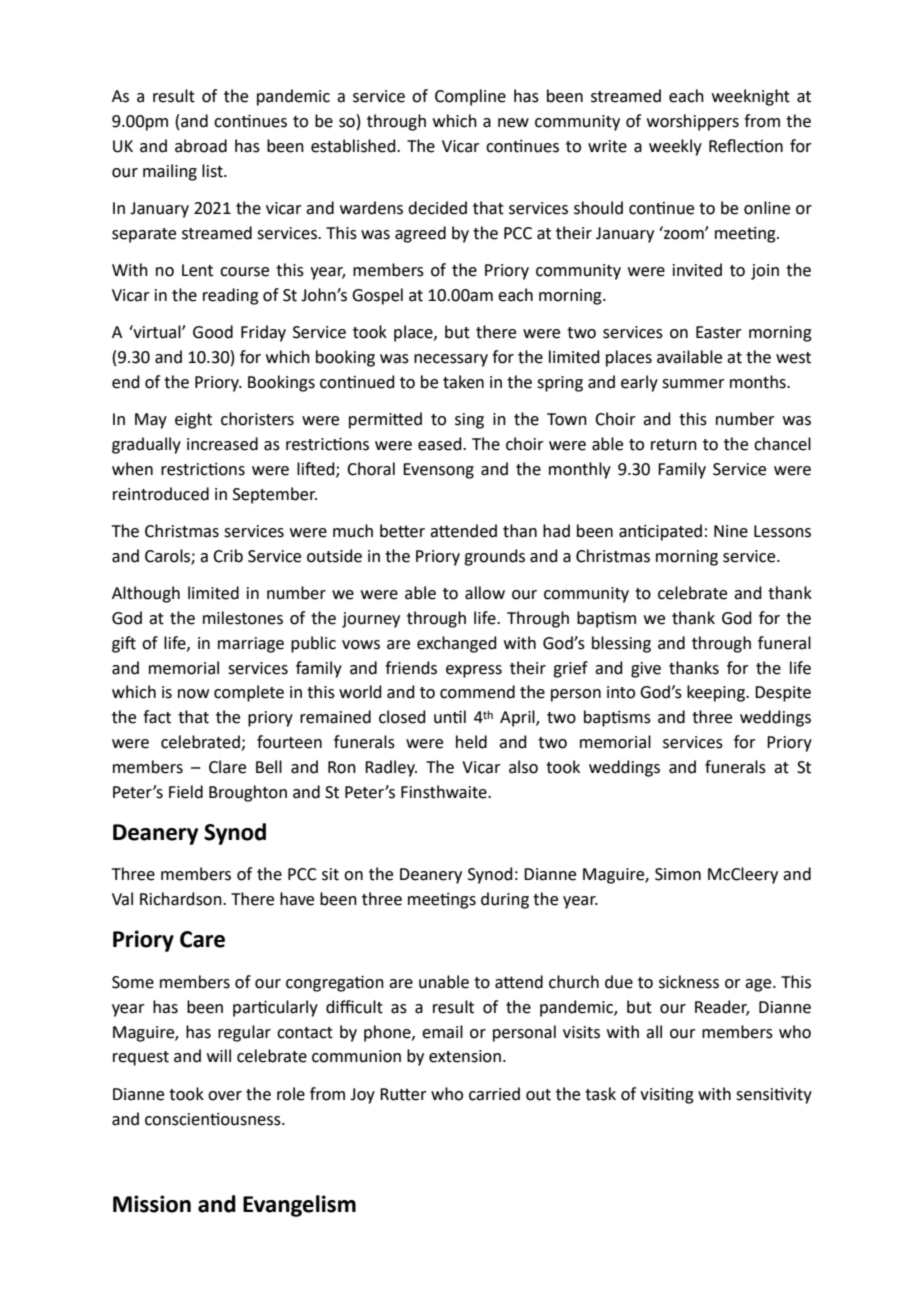 The height and width of the screenshot is (1308, 924). Describe the element at coordinates (678, 874) in the screenshot. I see `Simon` at that location.
